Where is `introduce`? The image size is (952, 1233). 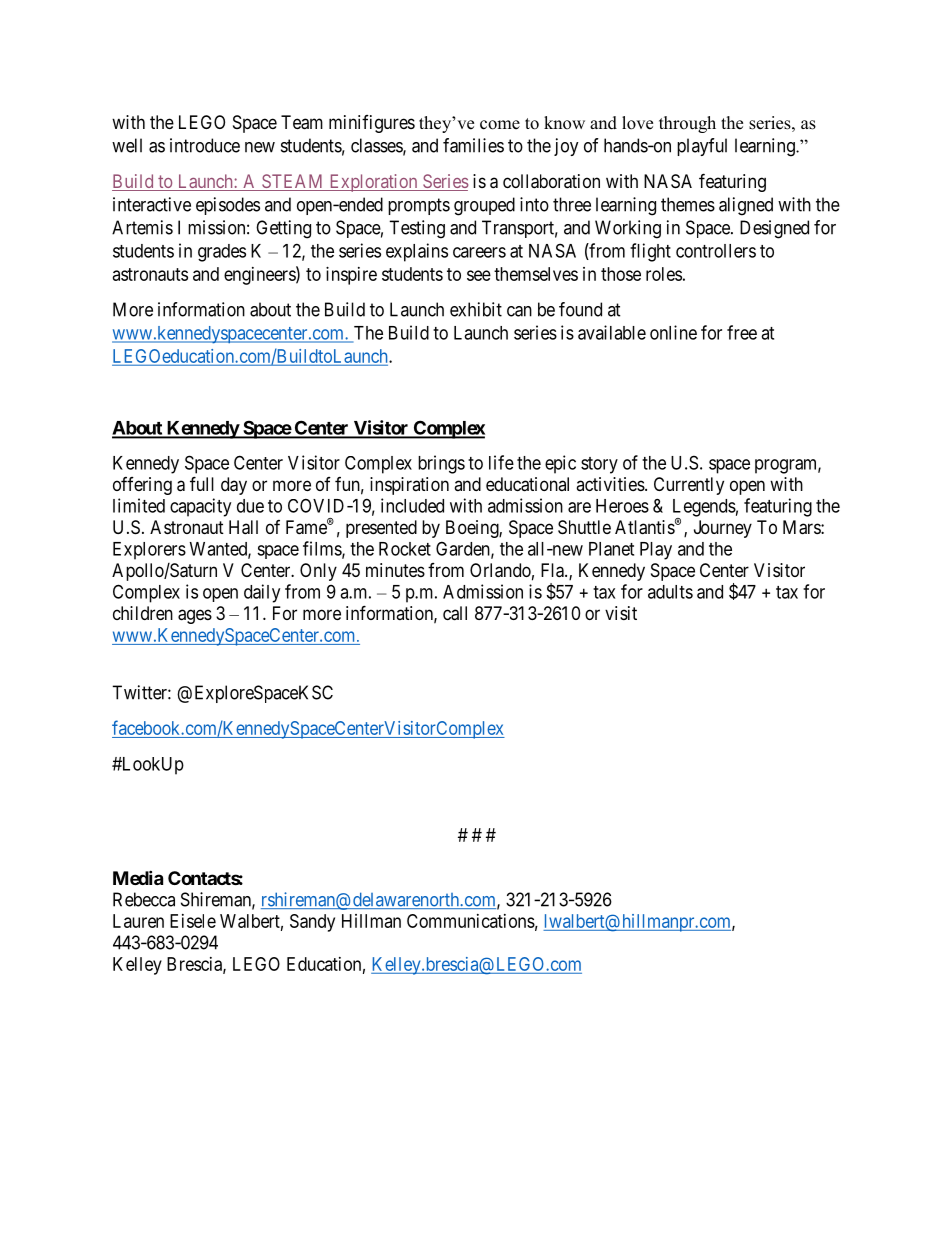
introduce is located at coordinates (205, 145).
